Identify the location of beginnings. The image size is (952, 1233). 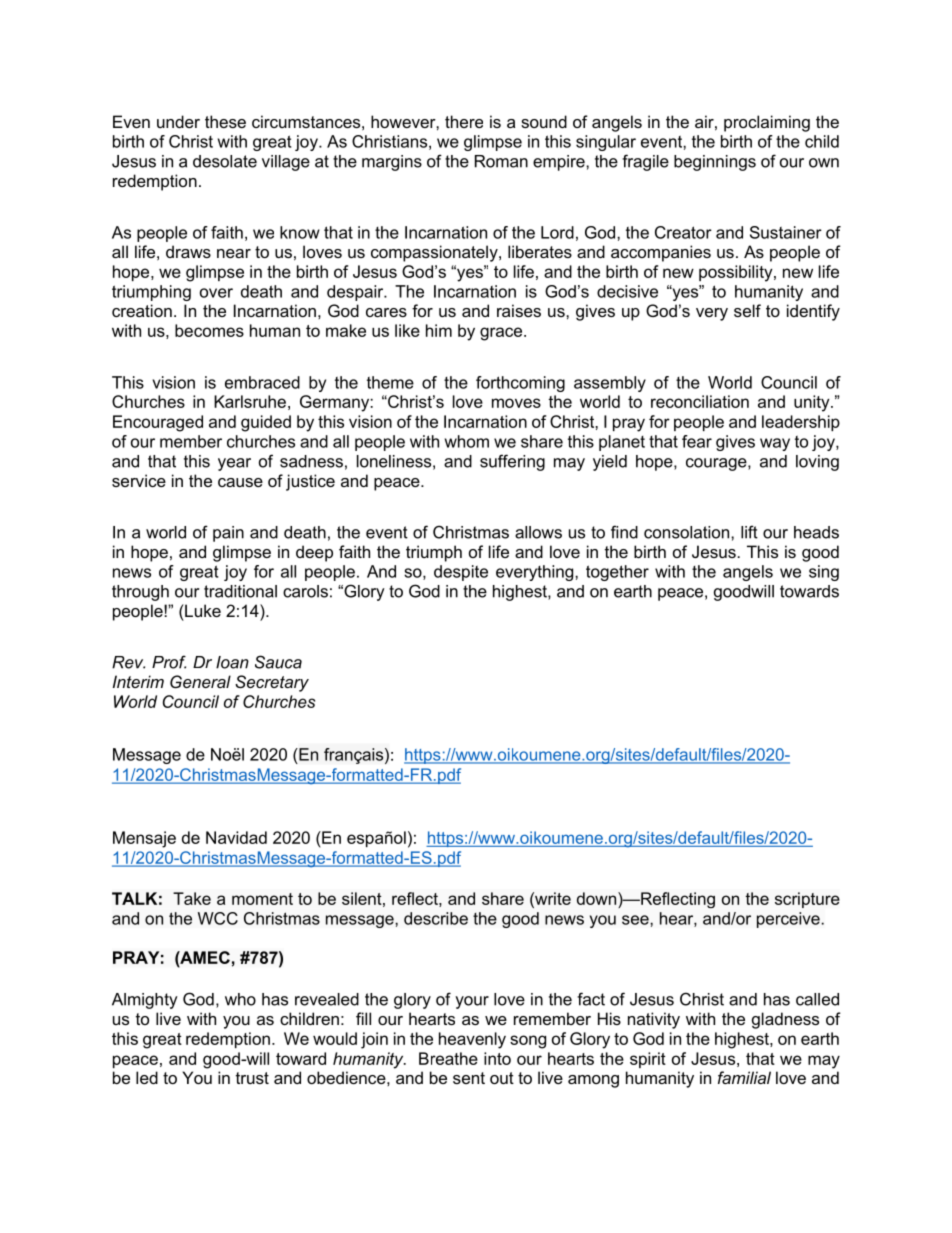
(715, 163).
